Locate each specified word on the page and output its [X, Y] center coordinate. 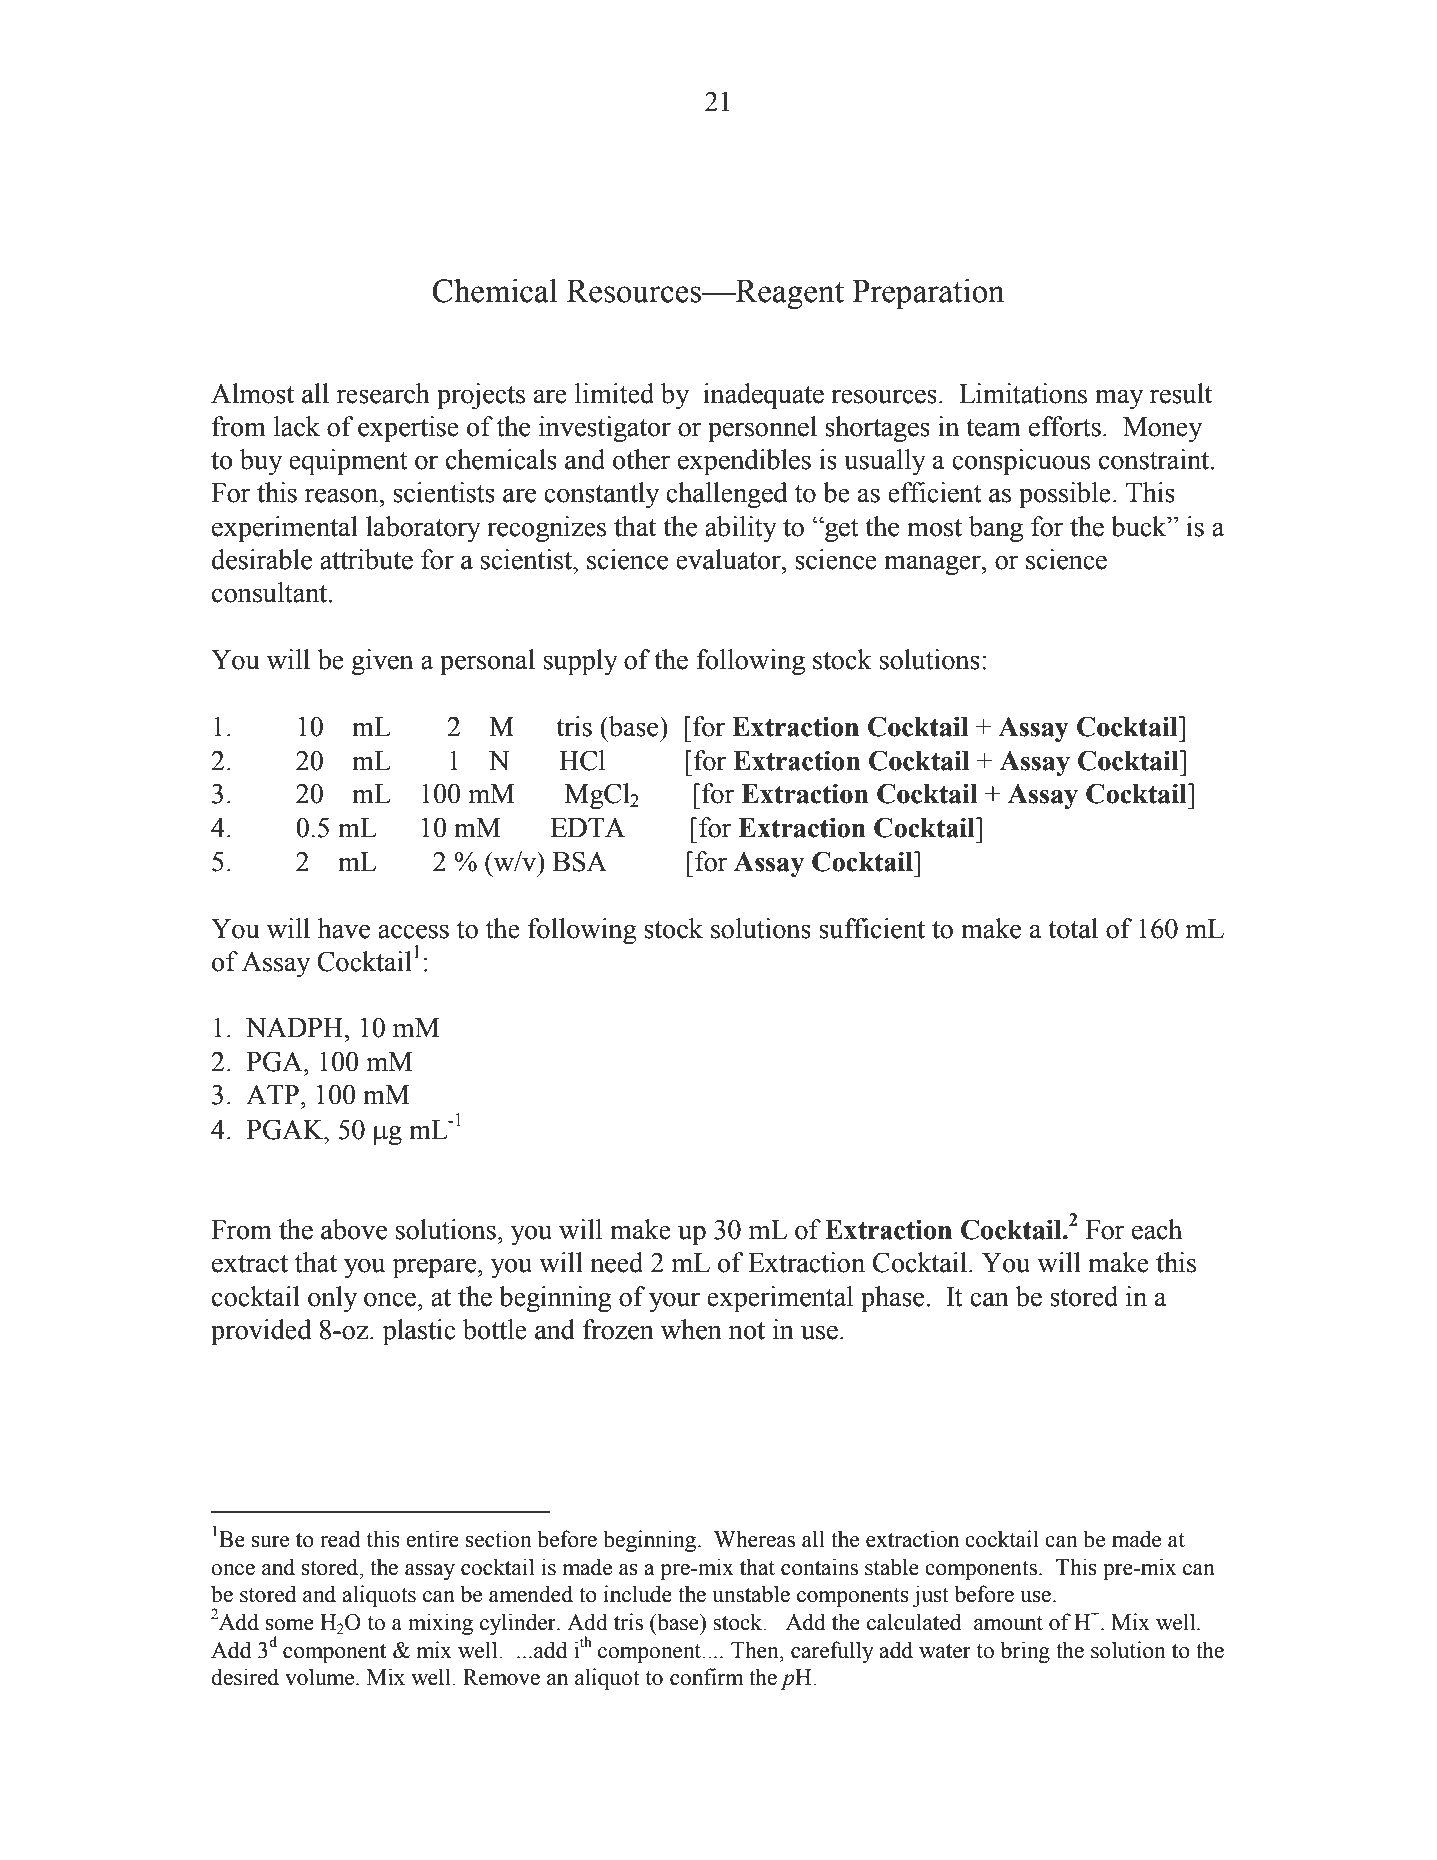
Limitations [1023, 393]
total [1073, 928]
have [344, 928]
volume [321, 1677]
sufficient [872, 928]
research [383, 393]
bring [1025, 1652]
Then [756, 1650]
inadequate [763, 396]
